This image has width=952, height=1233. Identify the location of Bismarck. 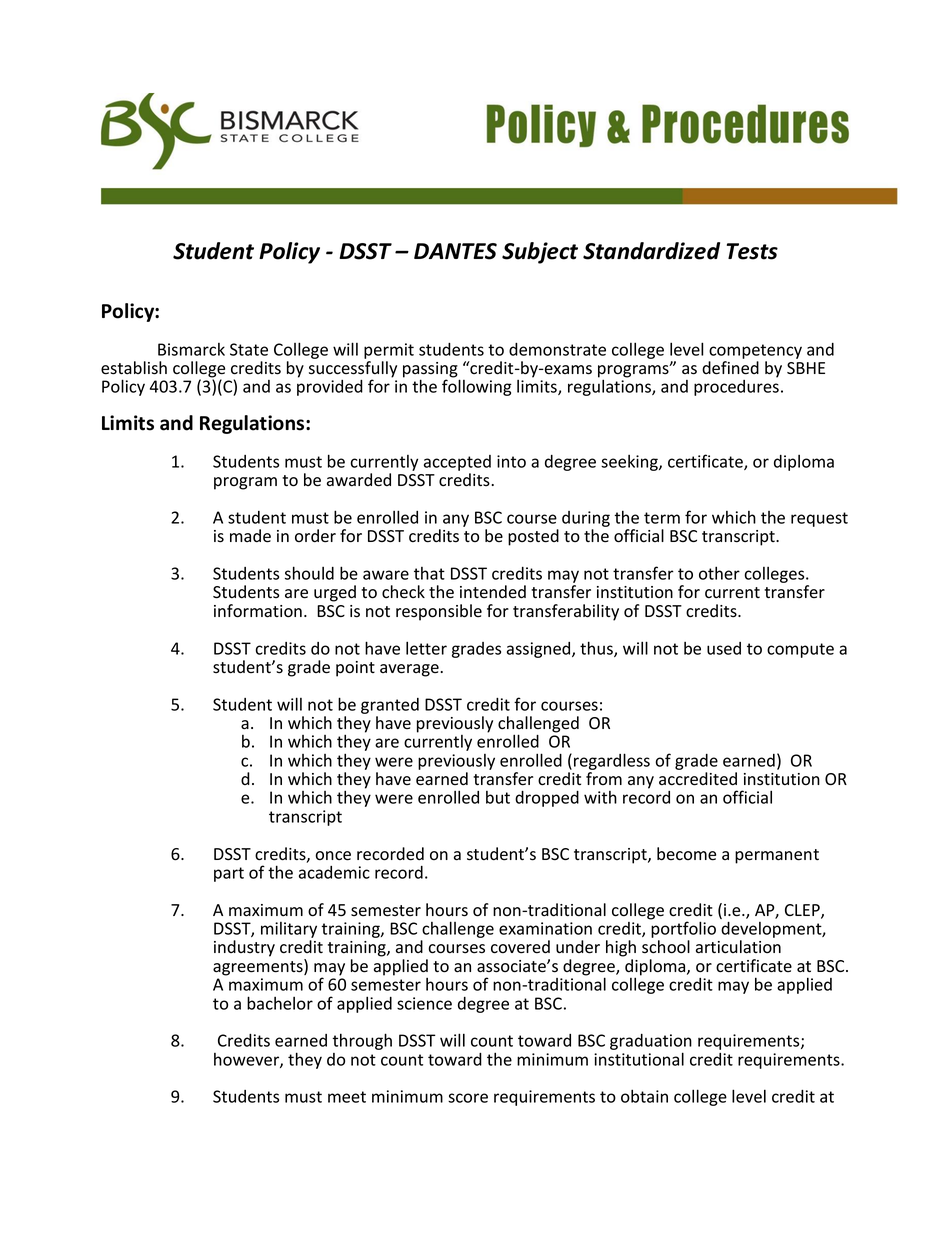
(191, 349).
